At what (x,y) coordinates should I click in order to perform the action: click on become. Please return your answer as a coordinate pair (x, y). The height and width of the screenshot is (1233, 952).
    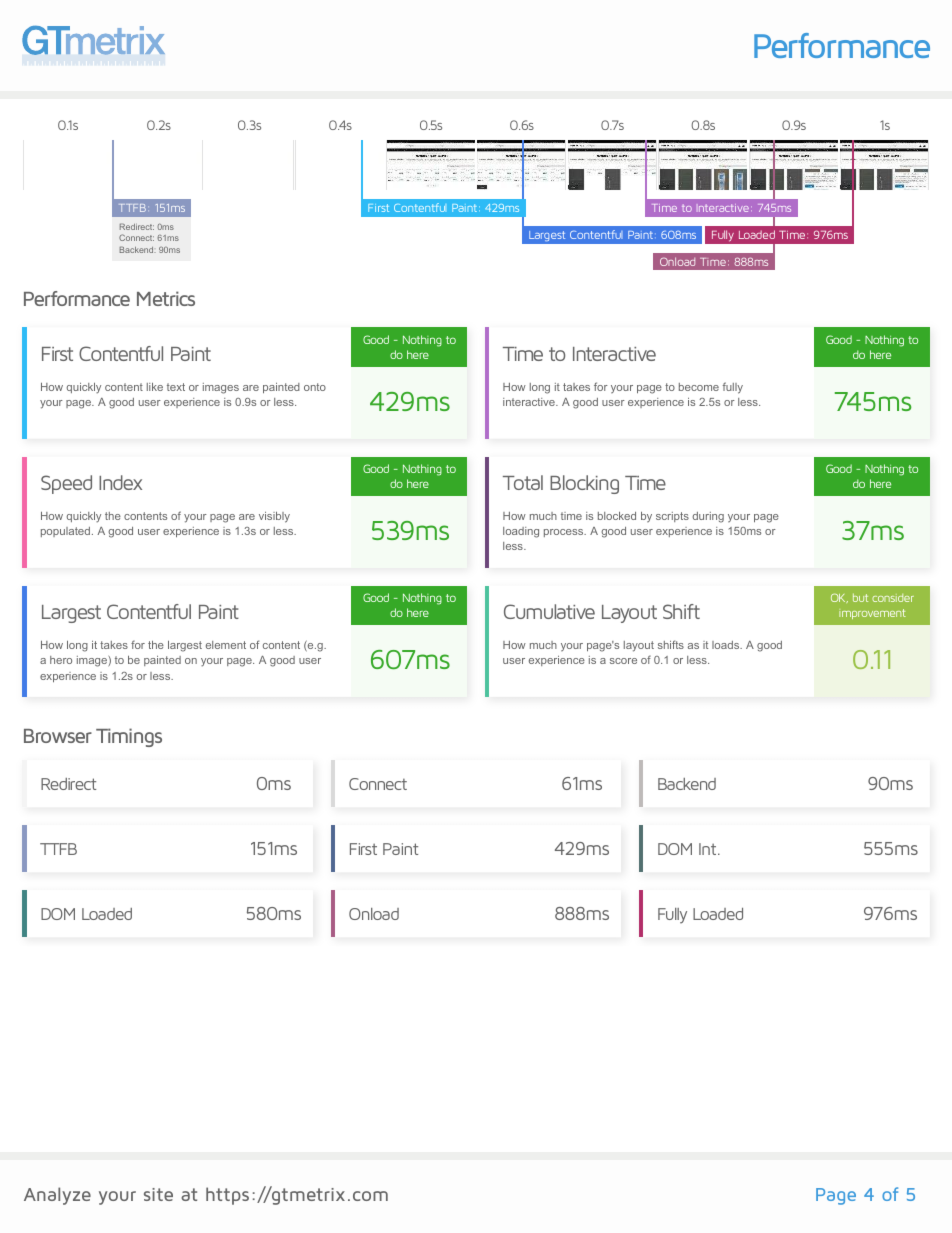
    Looking at the image, I should click on (699, 387).
